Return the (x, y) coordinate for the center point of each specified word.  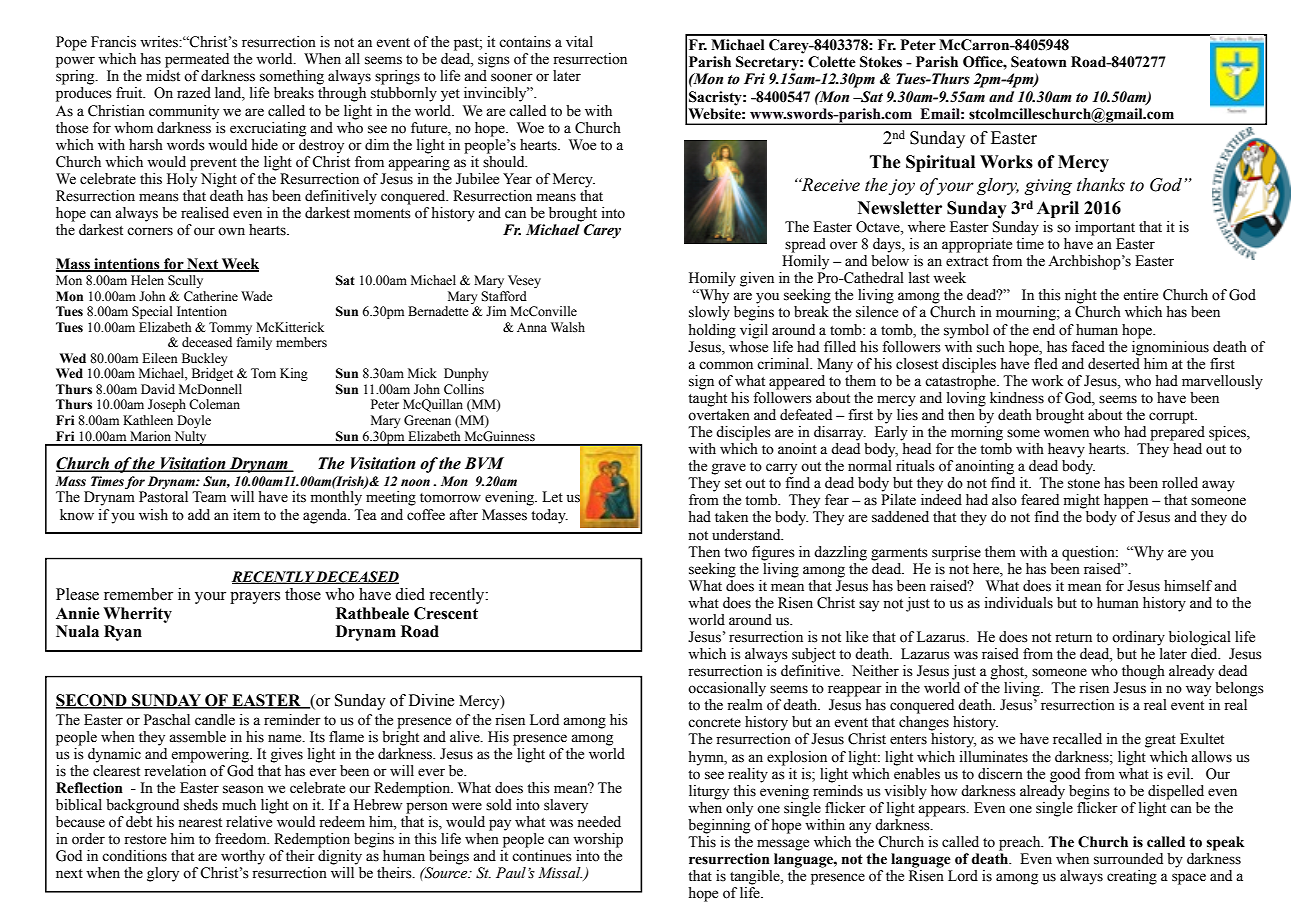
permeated (197, 60)
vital (579, 41)
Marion (150, 436)
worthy (243, 857)
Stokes (881, 62)
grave (729, 469)
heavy (1066, 450)
